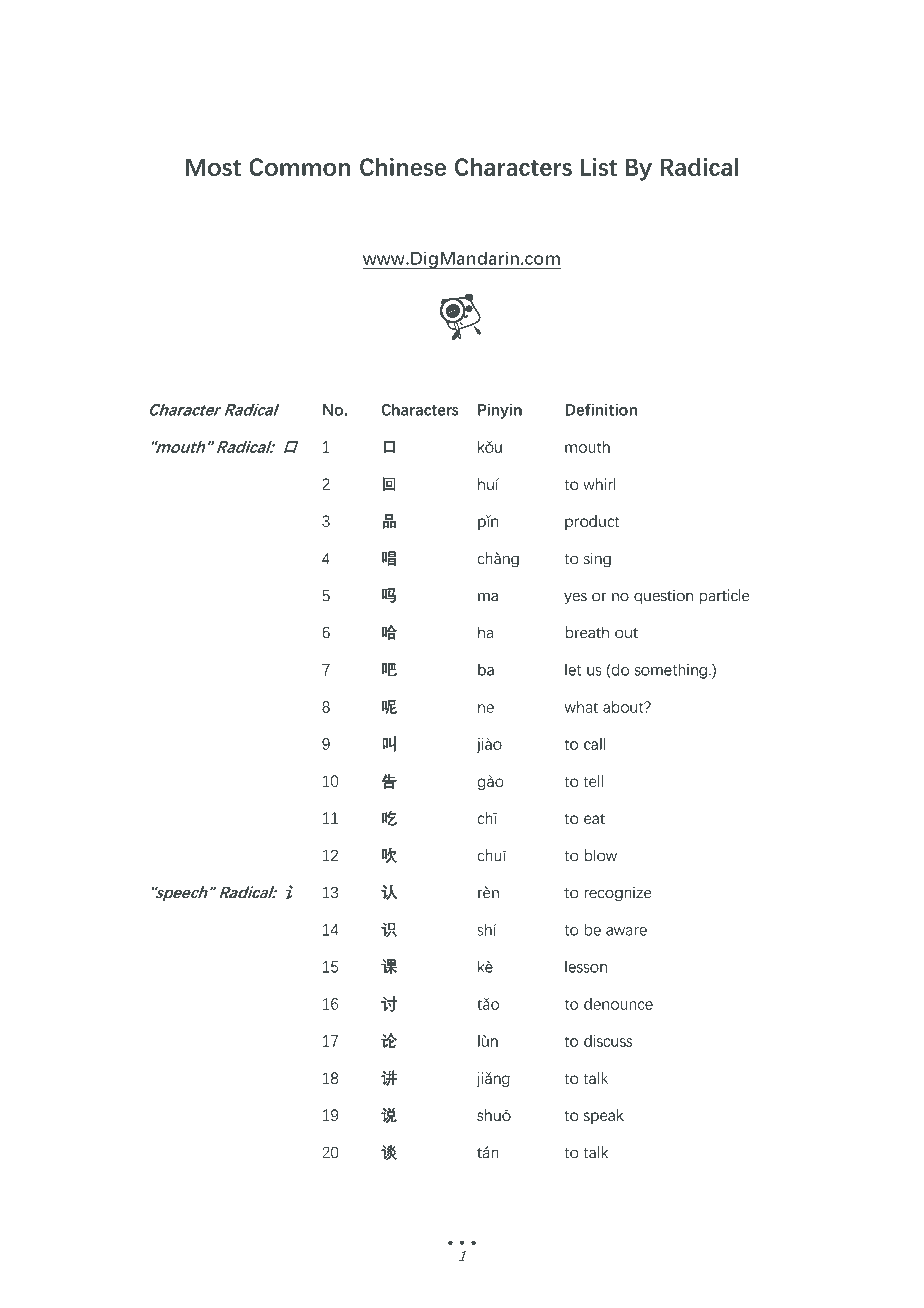  What do you see at coordinates (600, 855) in the screenshot?
I see `blow` at bounding box center [600, 855].
